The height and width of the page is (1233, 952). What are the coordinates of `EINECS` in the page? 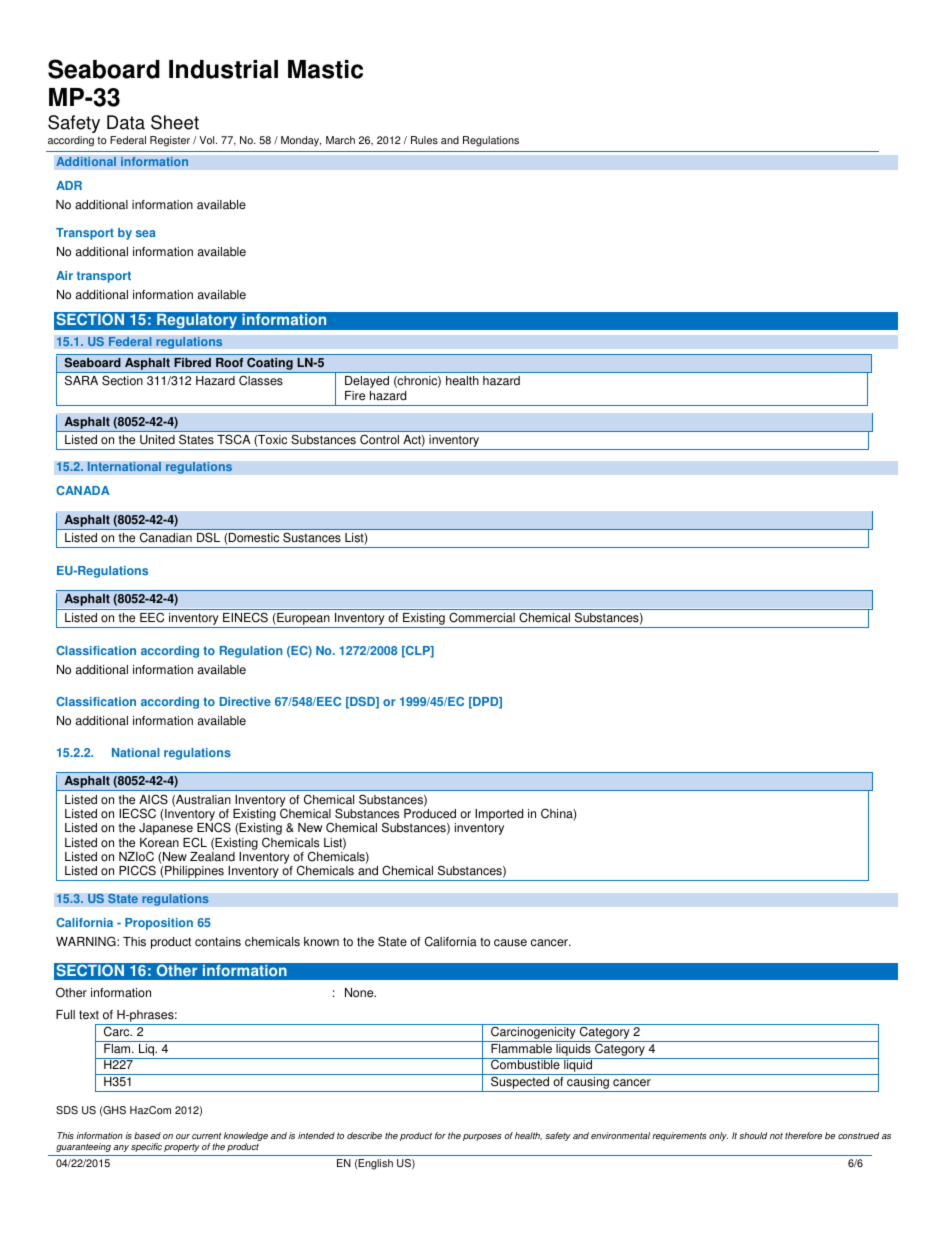 It's located at (245, 617).
